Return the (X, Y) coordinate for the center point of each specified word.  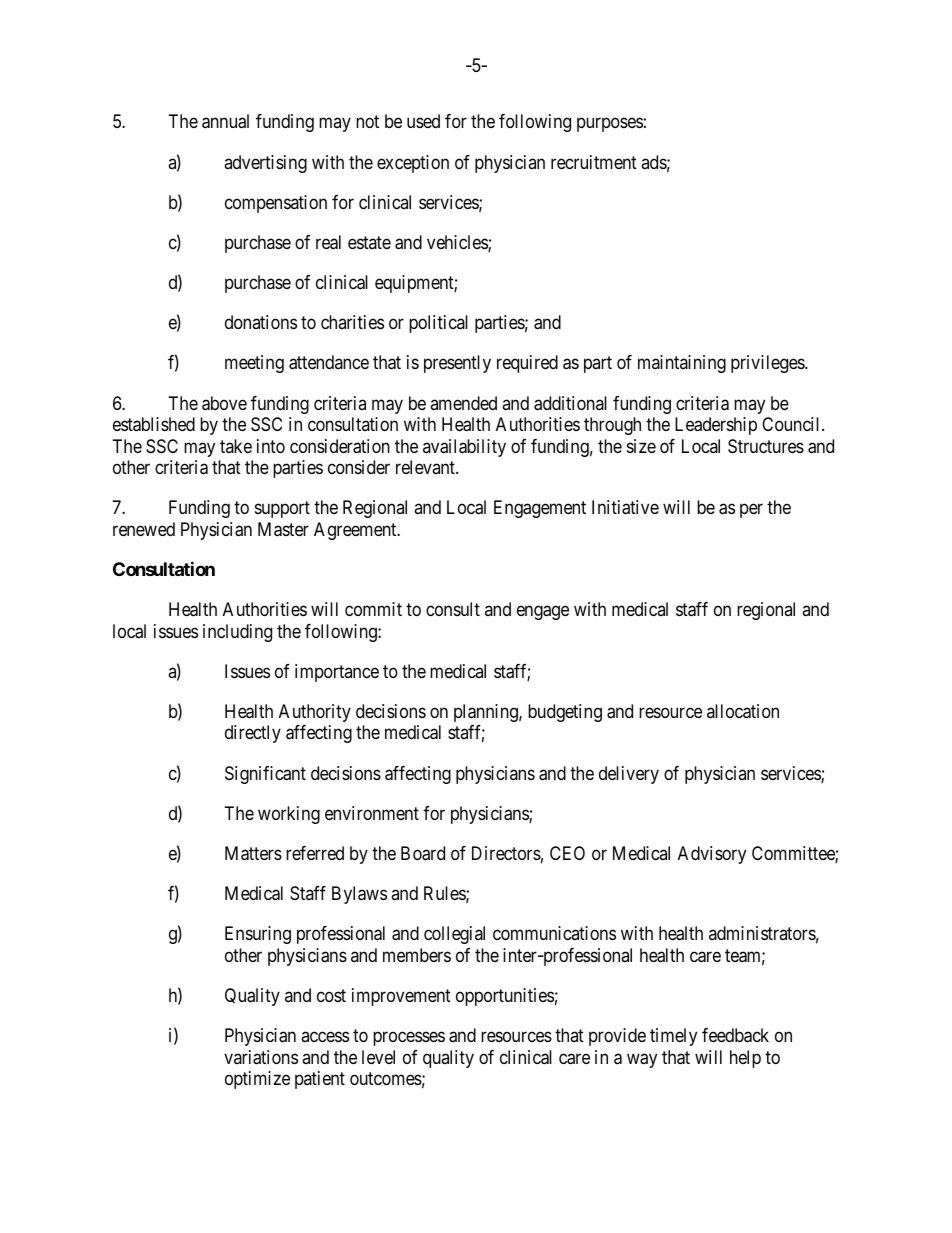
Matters (253, 853)
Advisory (712, 855)
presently (457, 364)
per (751, 511)
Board (423, 853)
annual (225, 121)
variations (261, 1057)
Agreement (356, 531)
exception (413, 164)
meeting (254, 364)
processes (409, 1039)
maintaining (682, 364)
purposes (610, 125)
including (237, 633)
